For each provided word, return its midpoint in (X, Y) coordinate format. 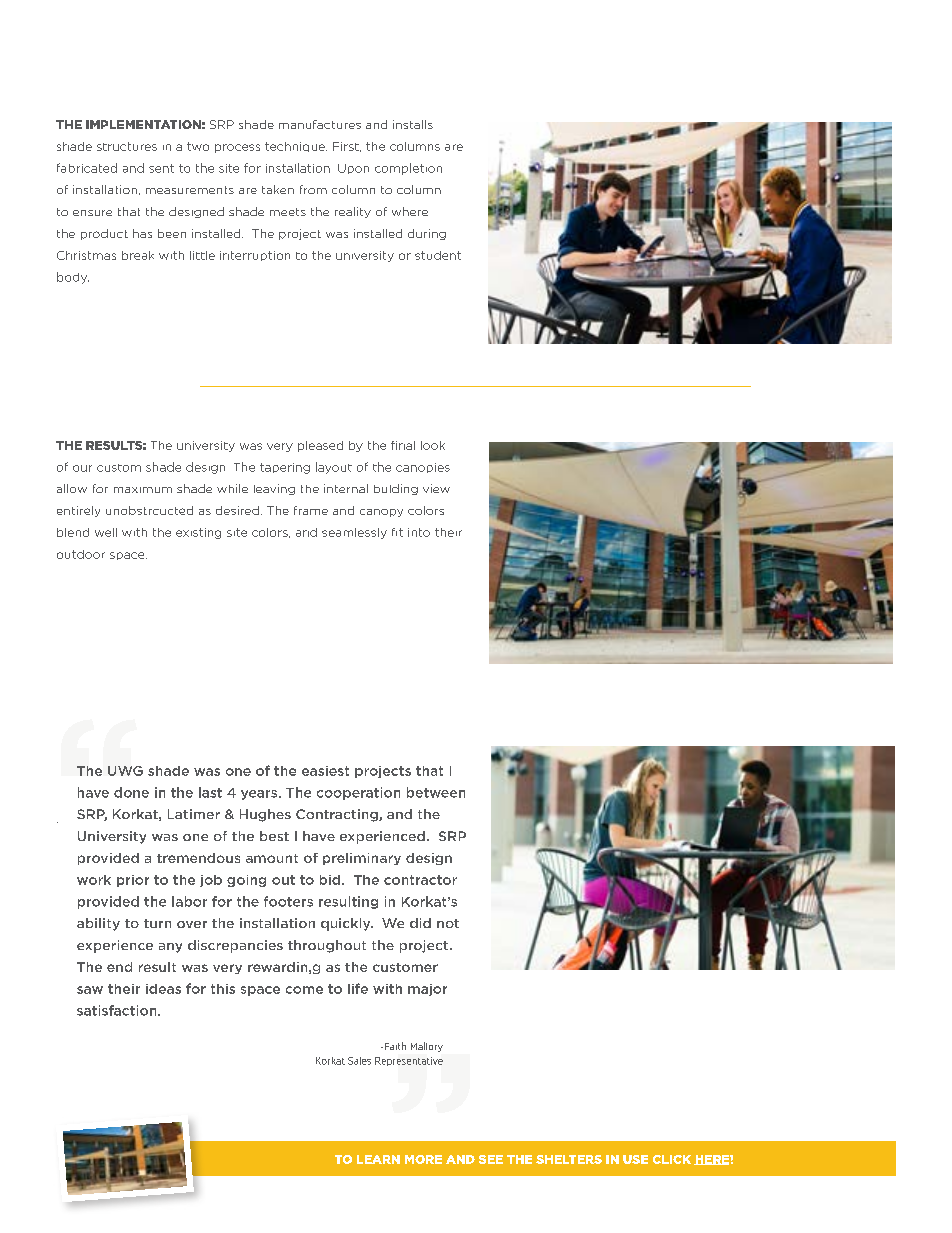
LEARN (378, 1159)
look (433, 445)
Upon (353, 169)
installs (413, 124)
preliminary (362, 859)
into (419, 532)
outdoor (81, 554)
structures (127, 146)
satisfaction (118, 1010)
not (448, 923)
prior (133, 881)
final (403, 445)
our (82, 468)
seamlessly (354, 533)
